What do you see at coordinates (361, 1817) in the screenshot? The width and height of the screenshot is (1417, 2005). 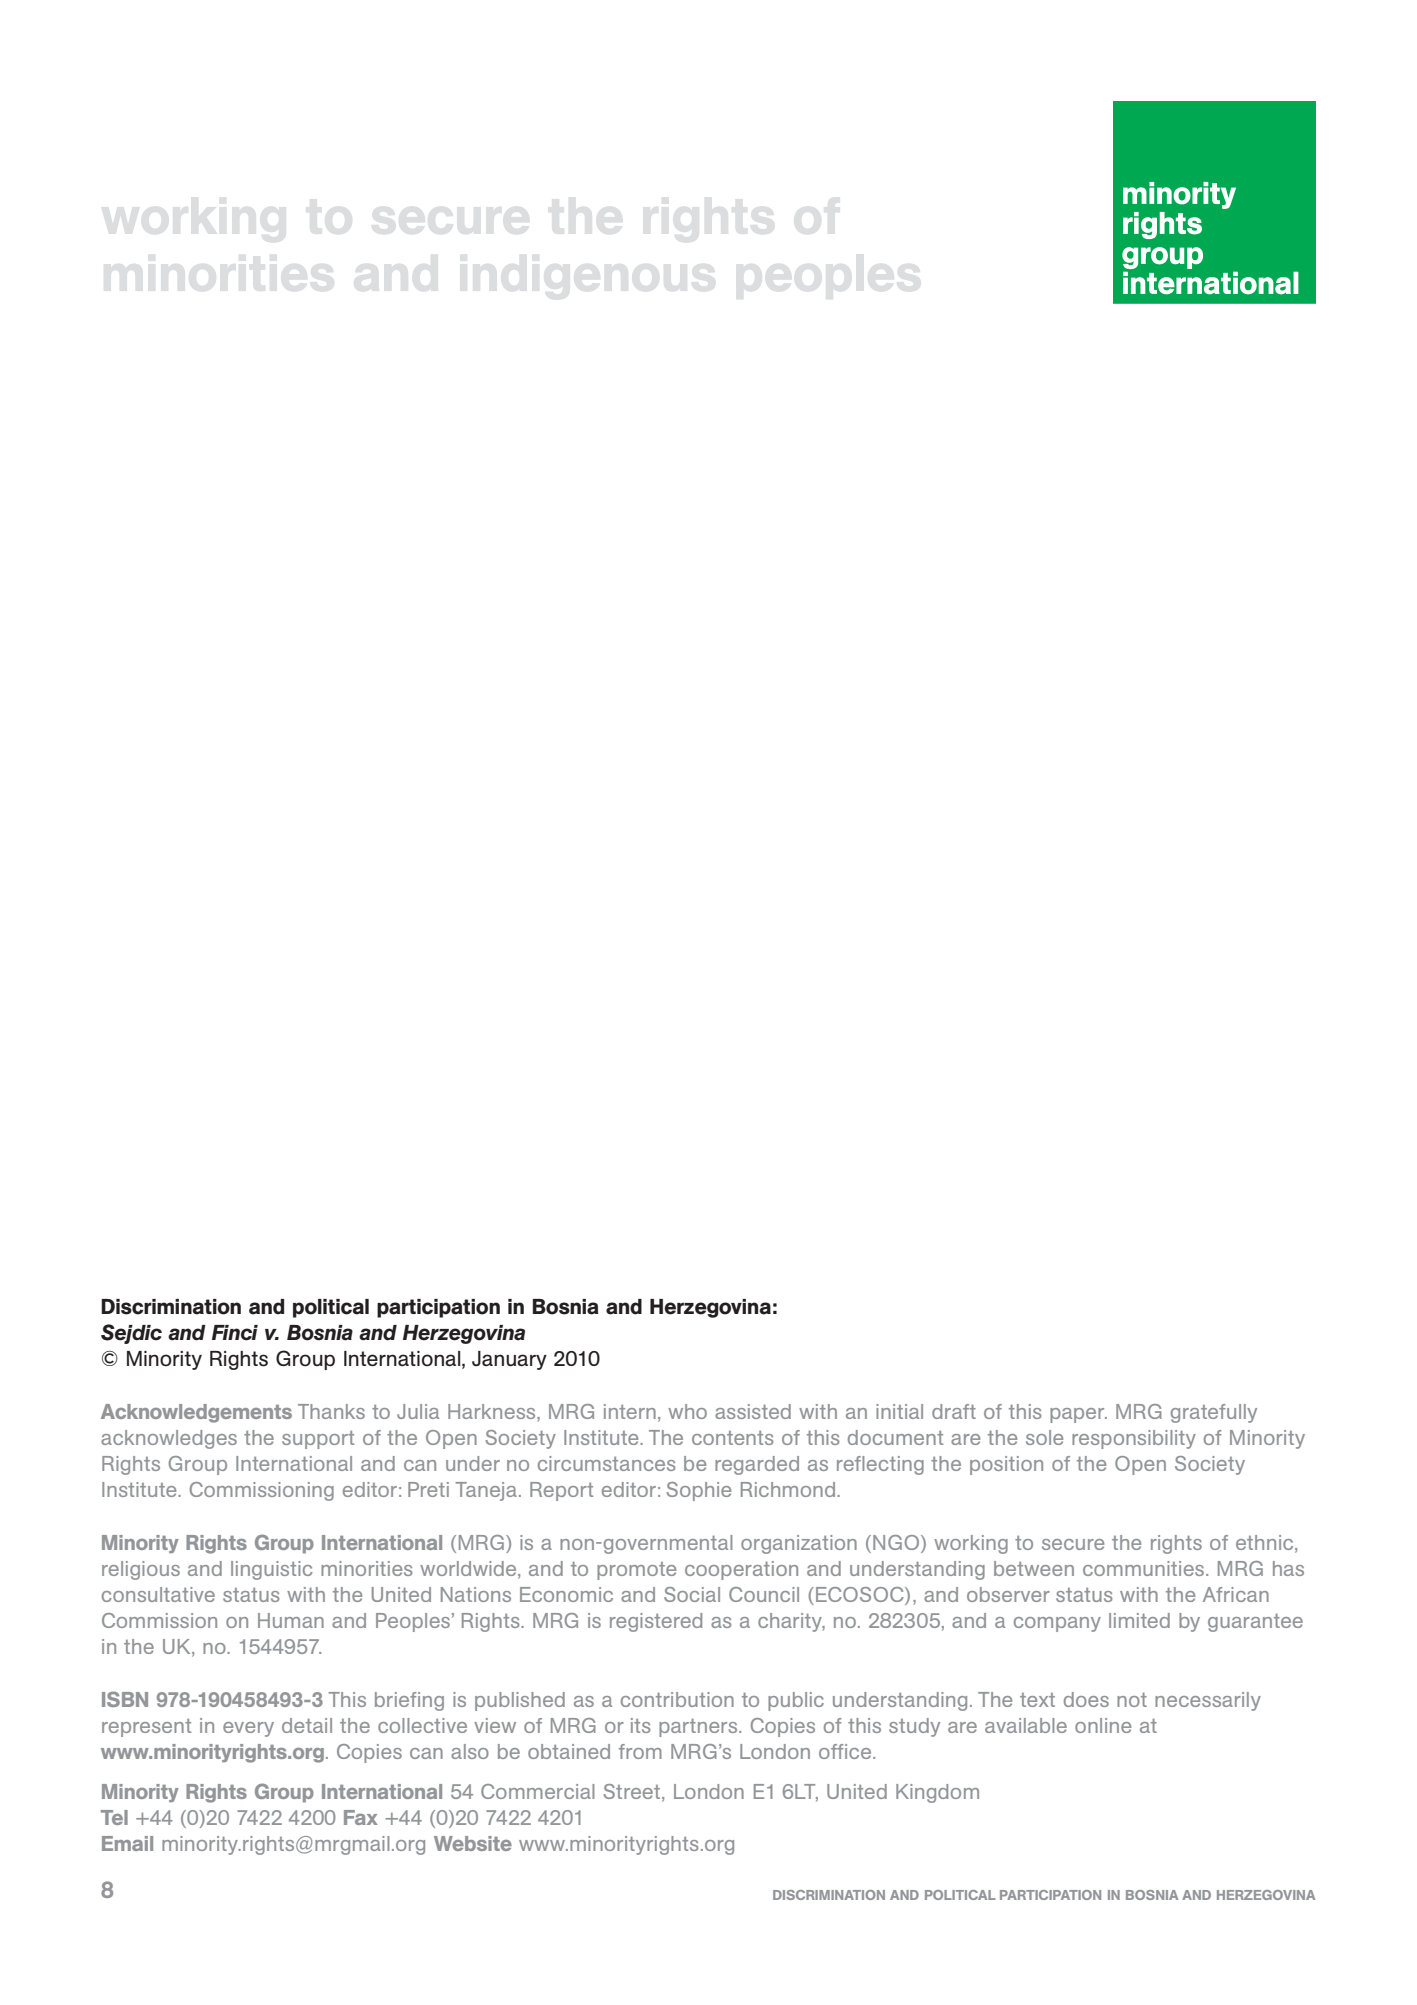 I see `Fax` at bounding box center [361, 1817].
